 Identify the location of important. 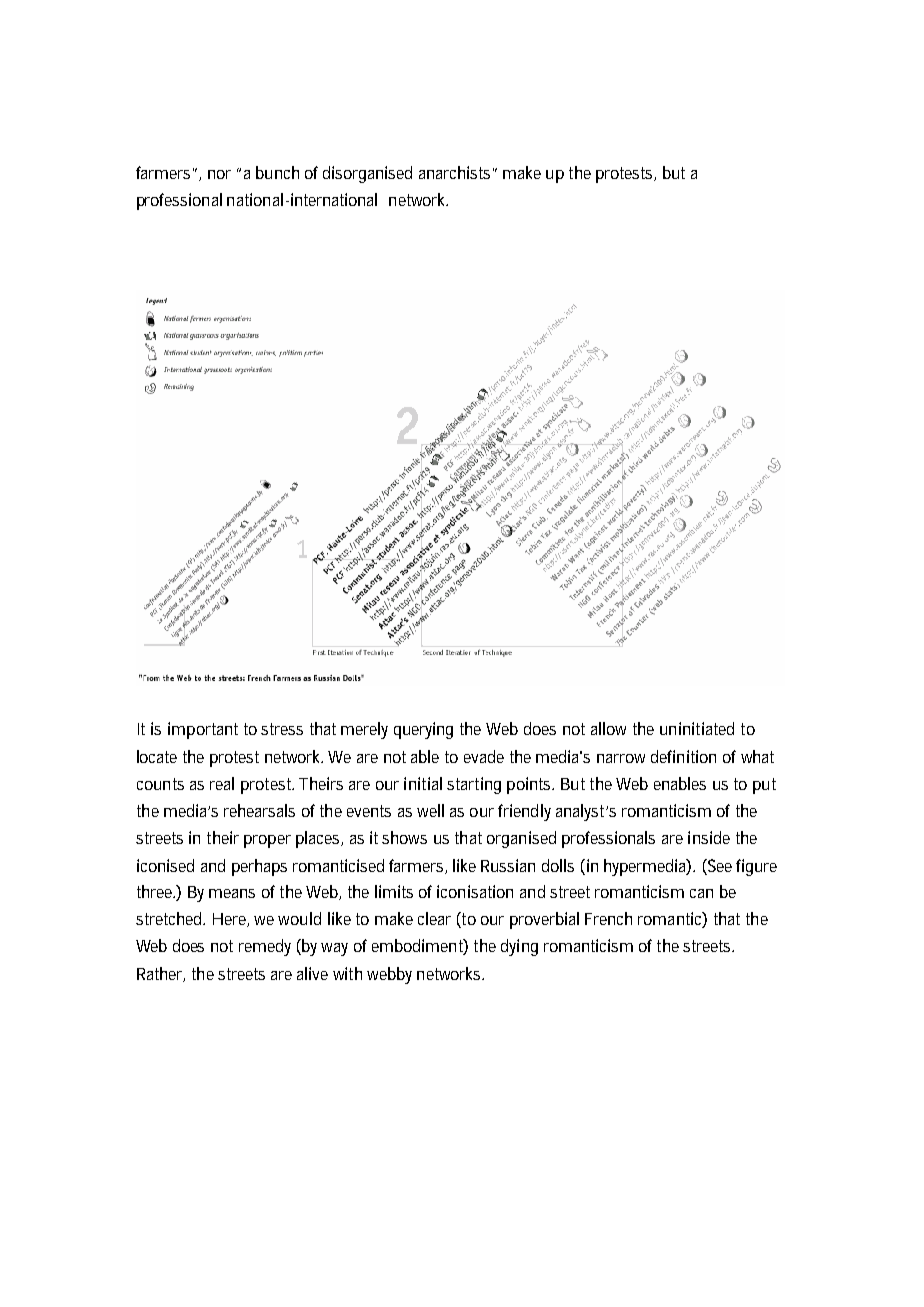
(203, 730).
